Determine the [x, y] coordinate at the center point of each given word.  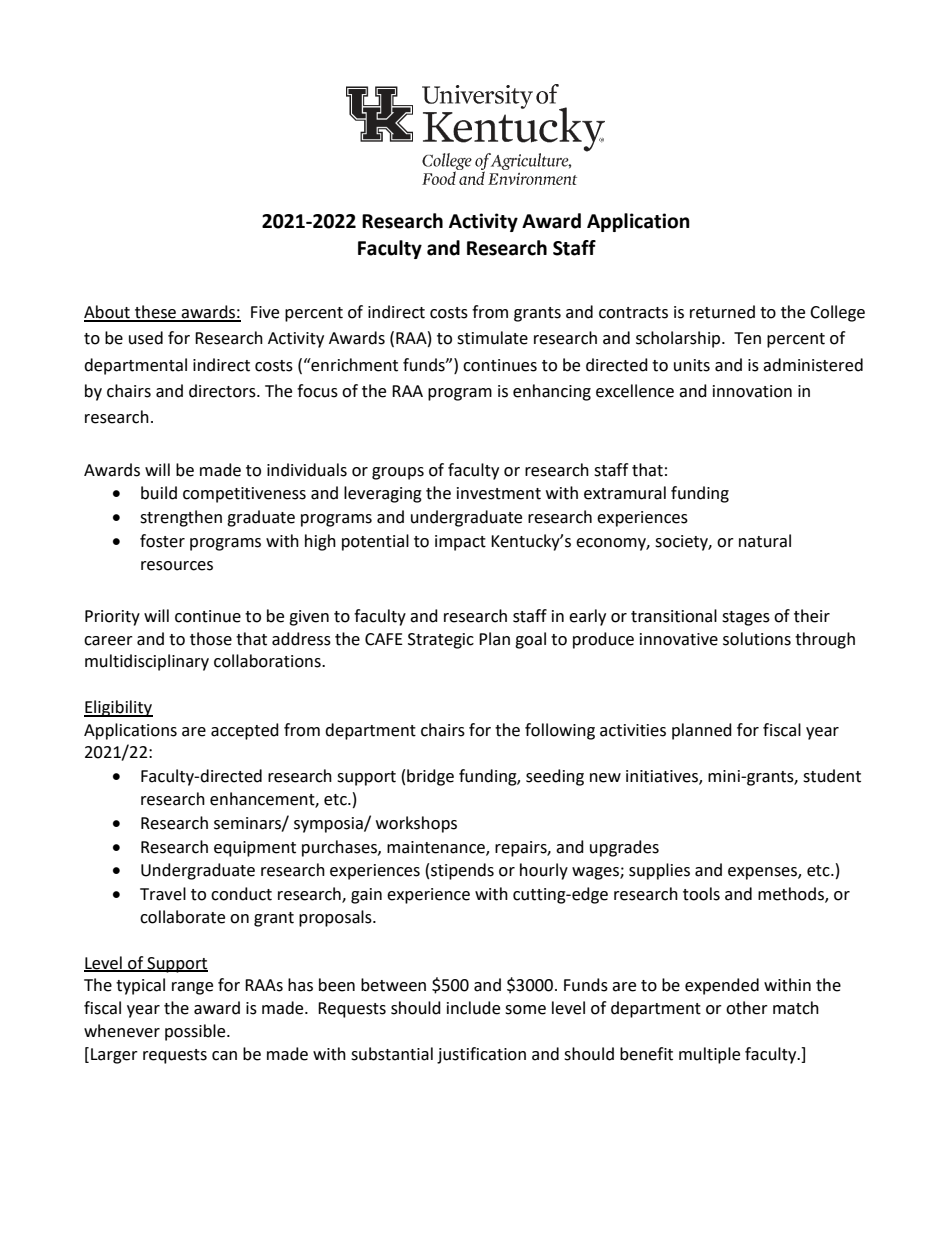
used [146, 338]
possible [196, 1032]
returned [722, 312]
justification [481, 1055]
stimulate [492, 338]
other [747, 1008]
